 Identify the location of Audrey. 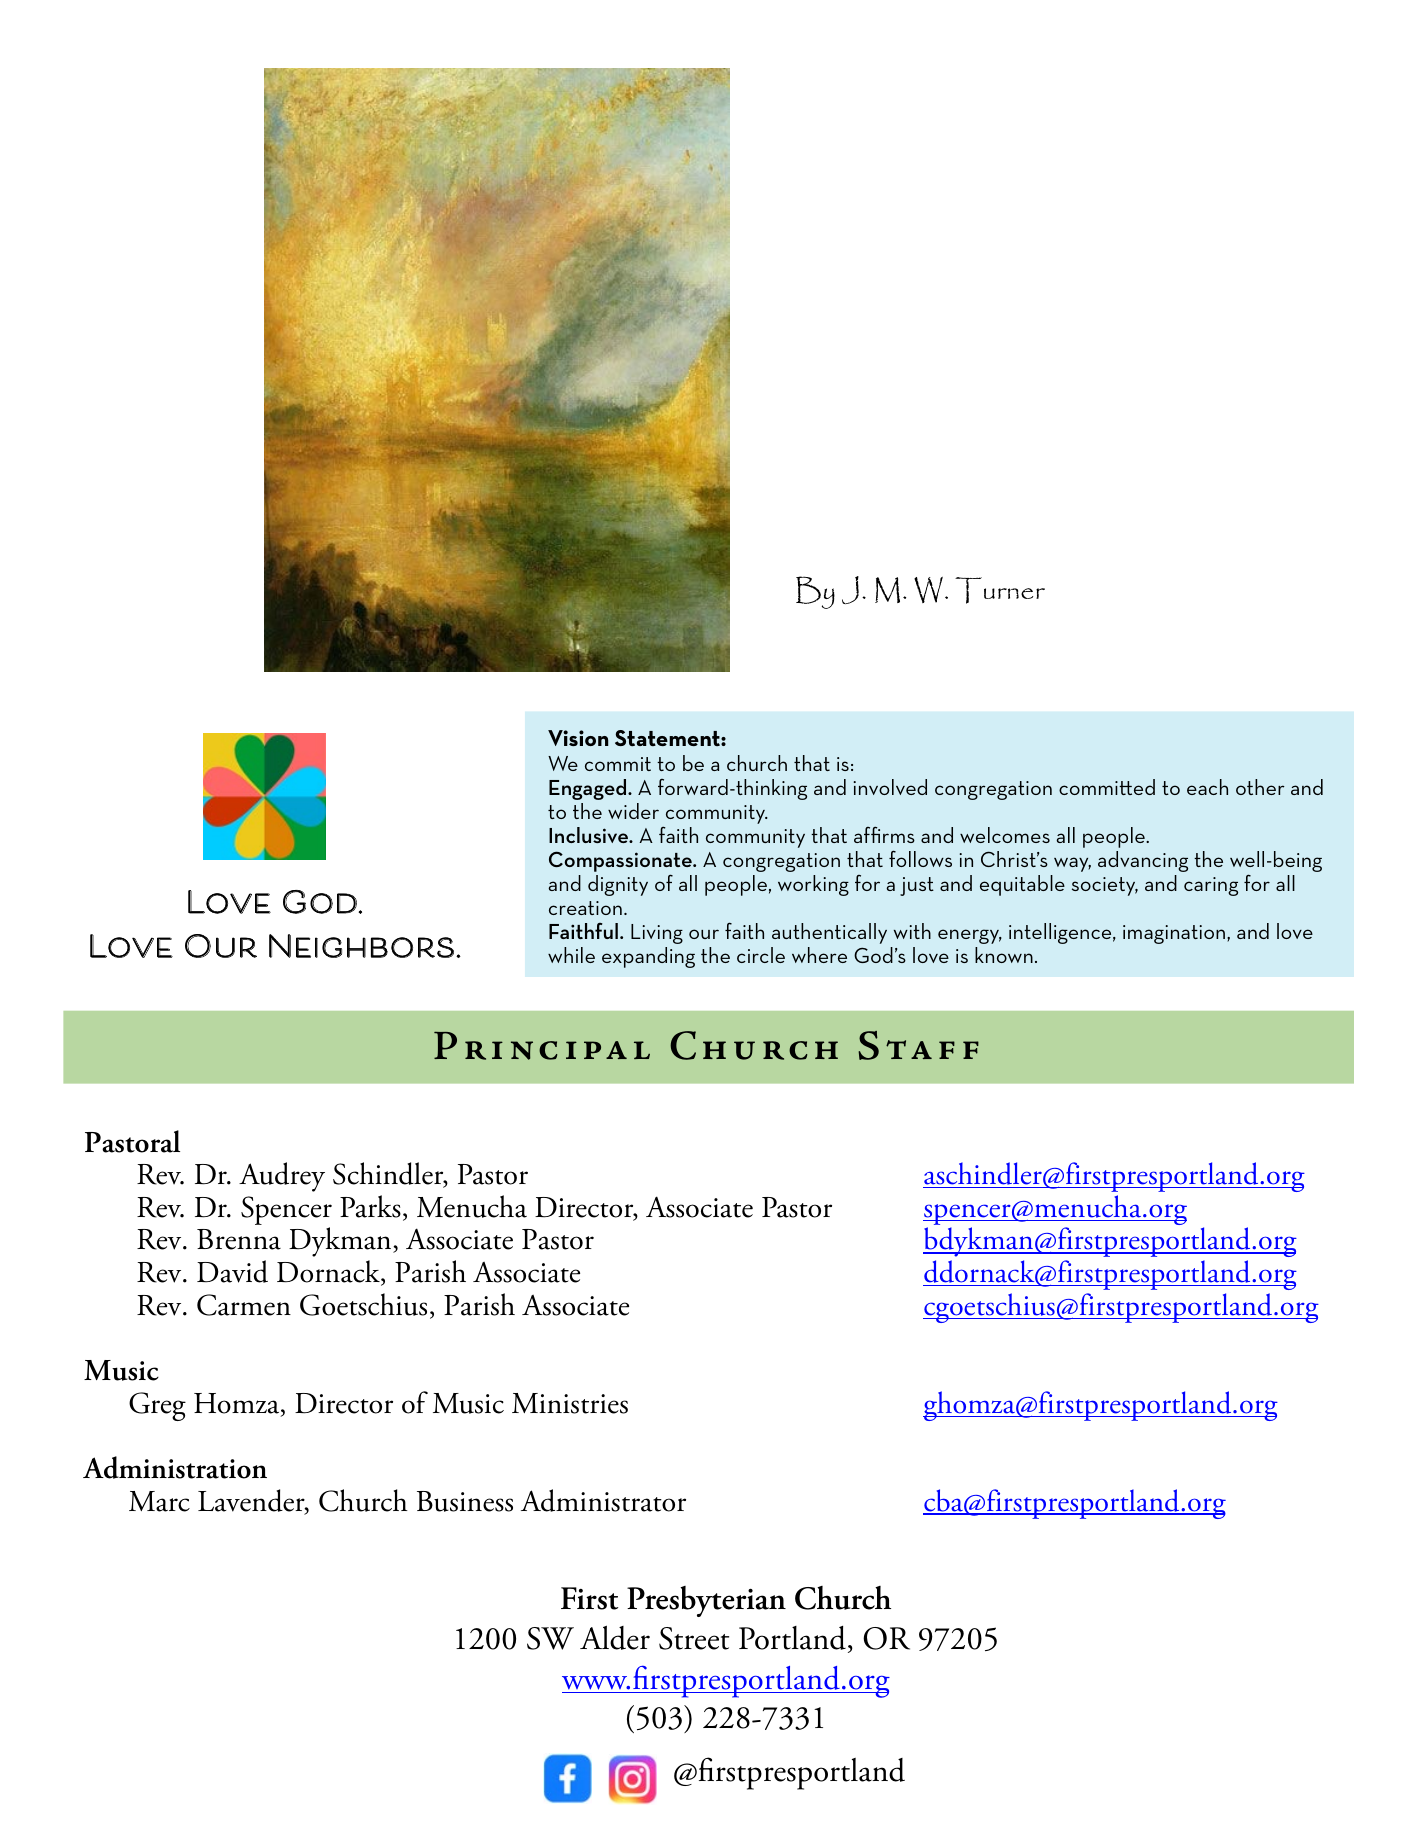
(282, 1177).
